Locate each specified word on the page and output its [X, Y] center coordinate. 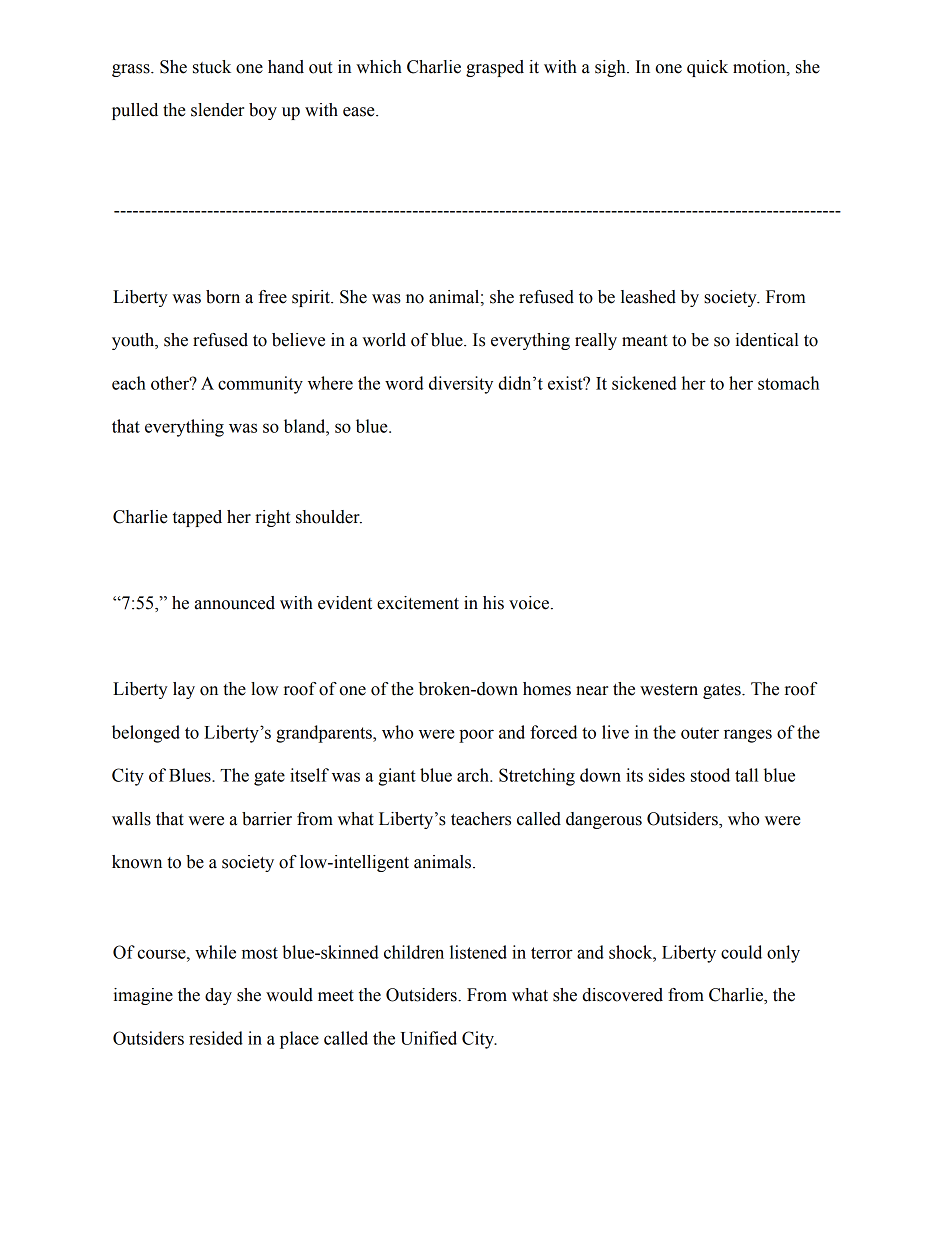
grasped [495, 68]
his [493, 603]
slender [217, 110]
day [218, 996]
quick [707, 68]
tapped [197, 518]
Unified [428, 1038]
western [669, 690]
